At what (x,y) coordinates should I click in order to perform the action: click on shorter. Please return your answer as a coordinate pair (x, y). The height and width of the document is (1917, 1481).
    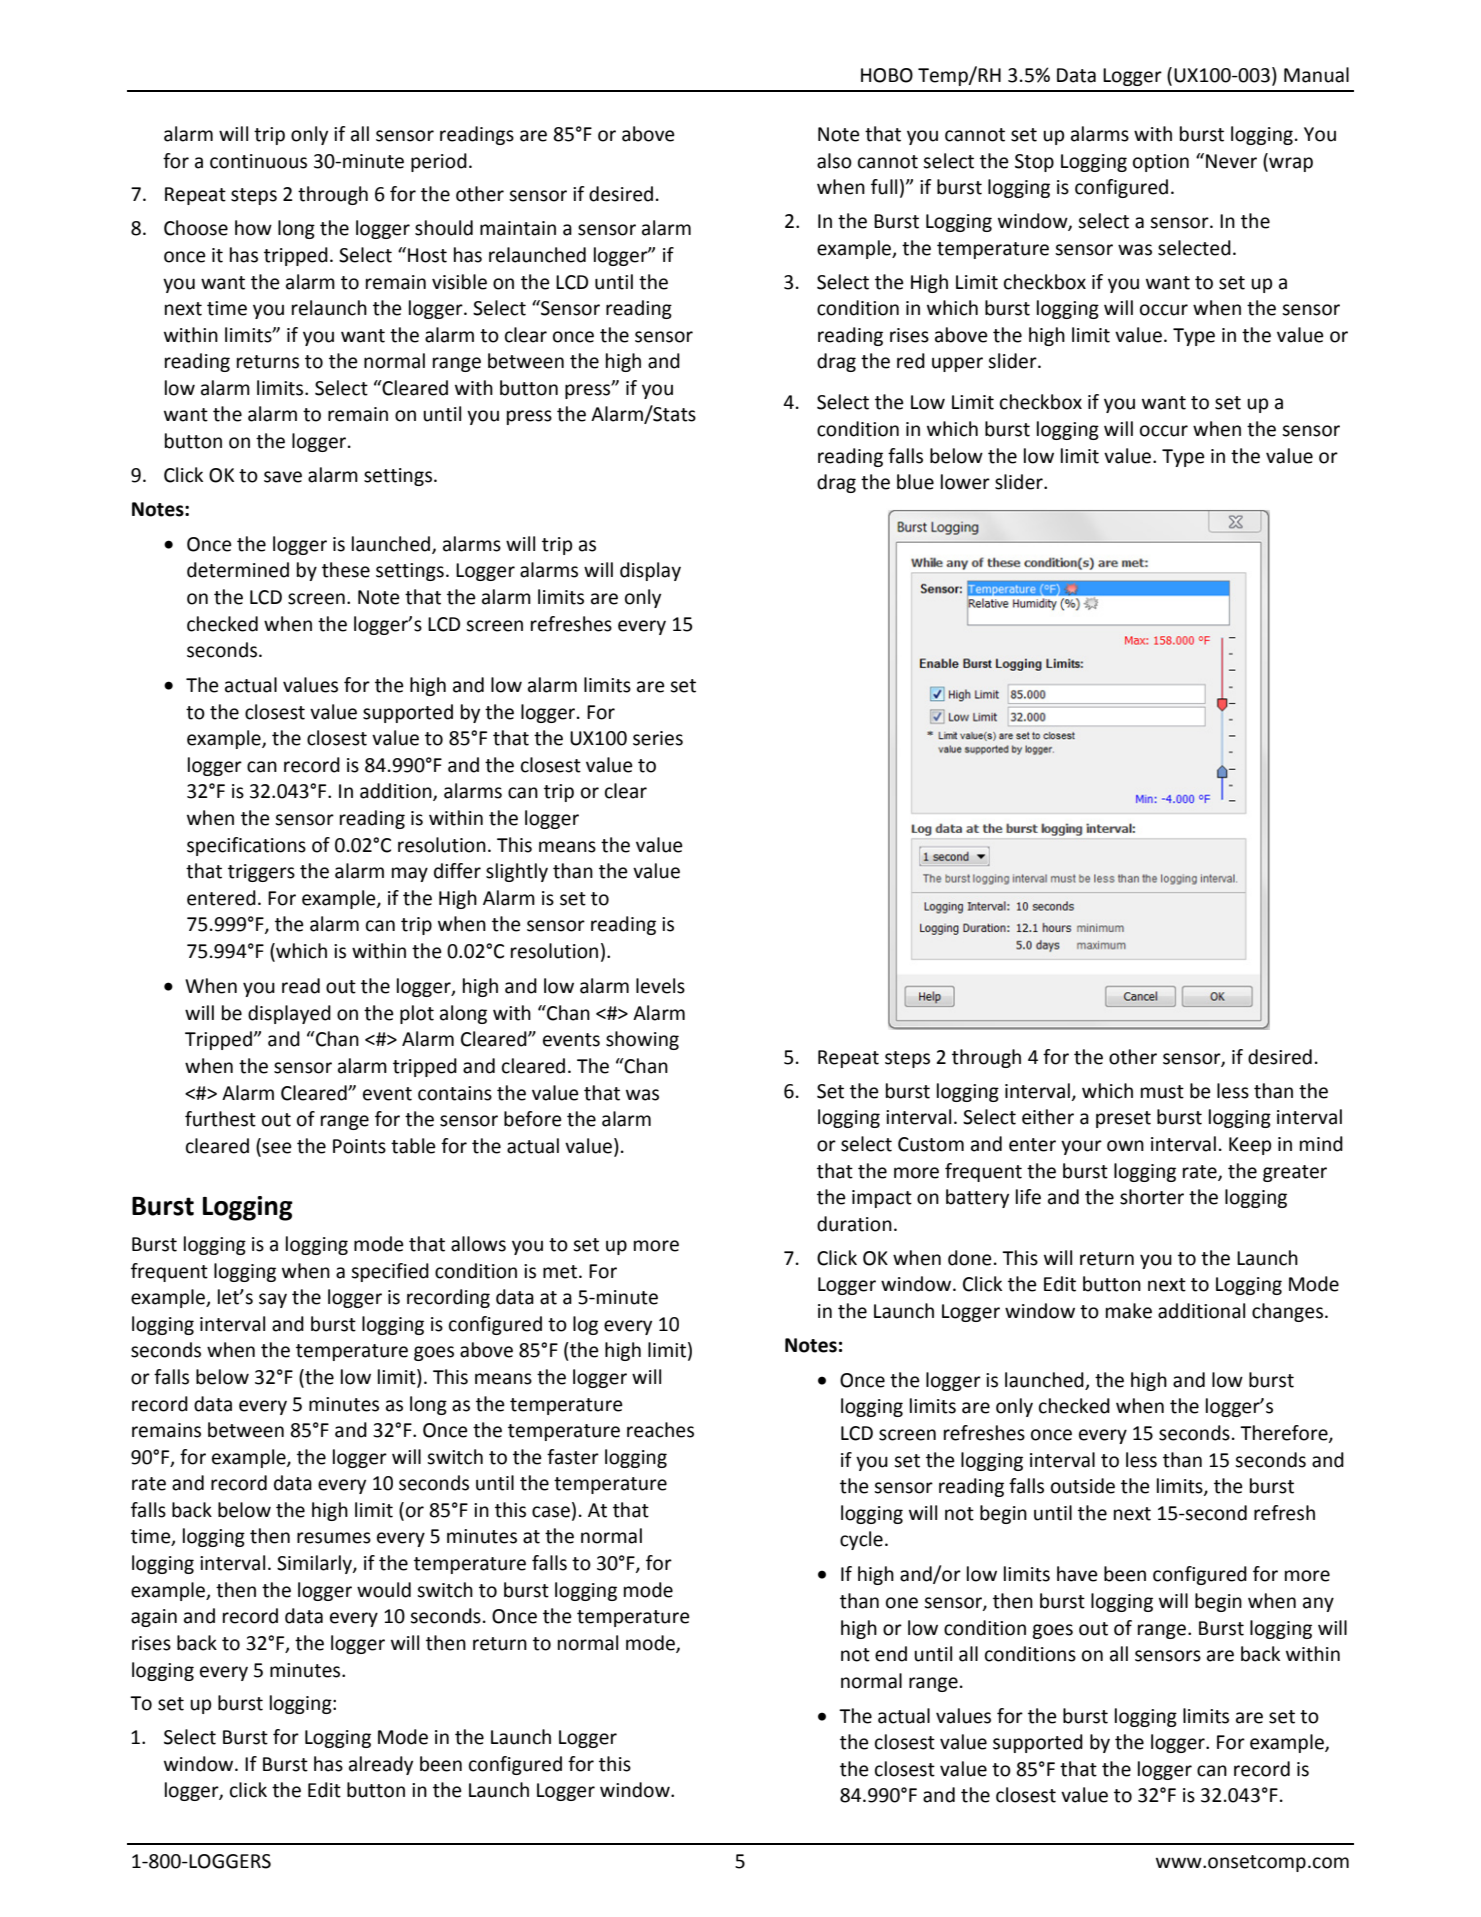
    Looking at the image, I should click on (1152, 1197).
